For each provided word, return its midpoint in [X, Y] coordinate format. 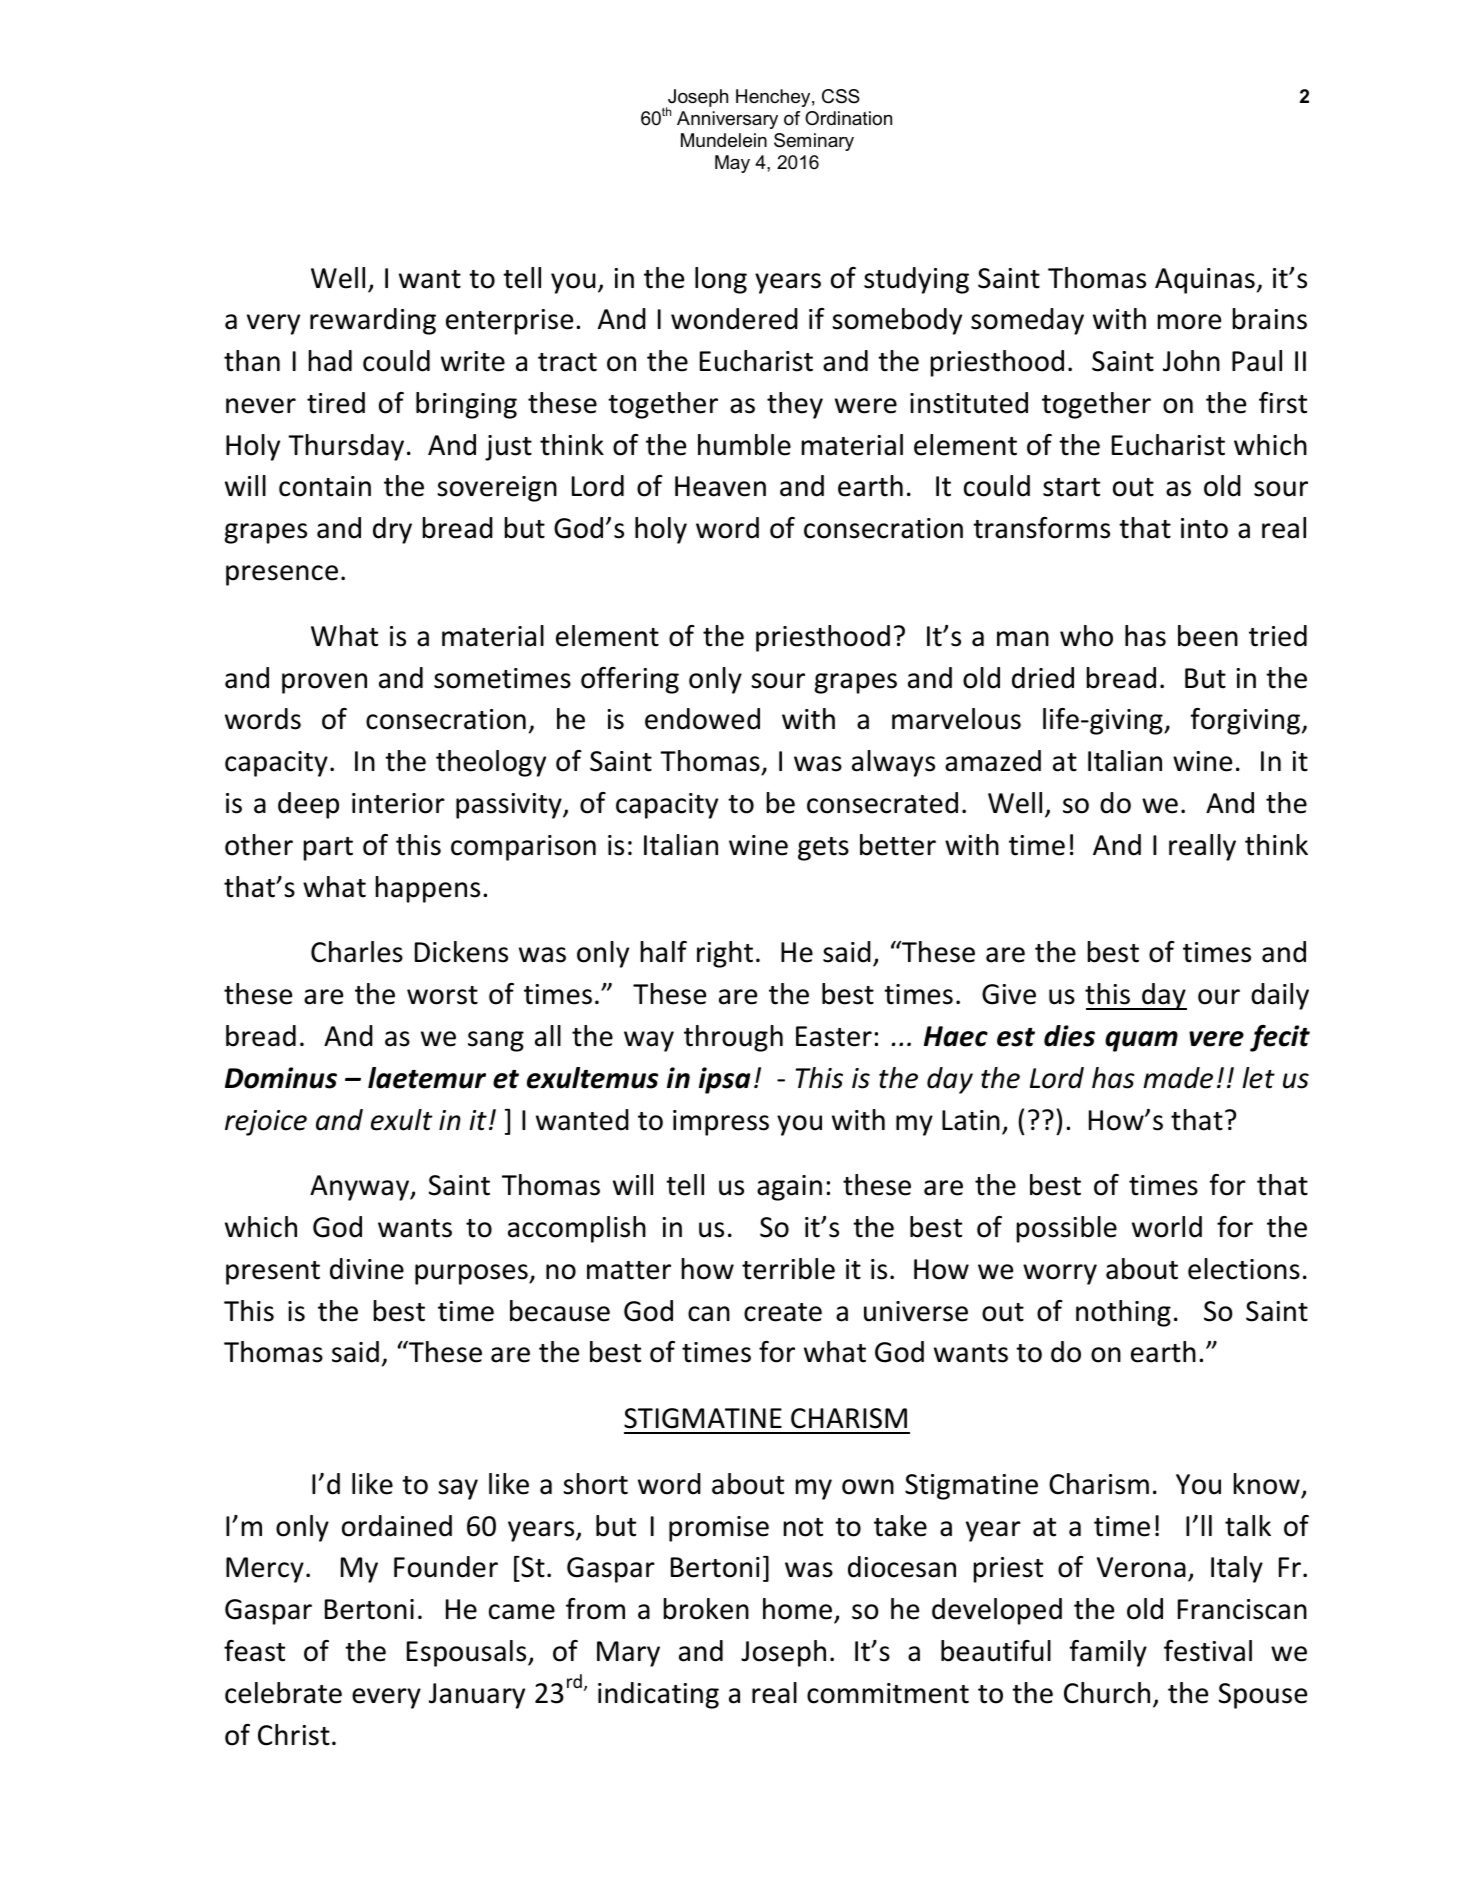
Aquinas [1205, 281]
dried [1043, 678]
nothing [1123, 1313]
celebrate [283, 1693]
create [783, 1312]
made [1178, 1078]
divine [367, 1269]
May [732, 164]
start [1071, 487]
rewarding [373, 321]
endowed [702, 719]
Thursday [346, 447]
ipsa [725, 1080]
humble [744, 445]
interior [398, 803]
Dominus [281, 1078]
